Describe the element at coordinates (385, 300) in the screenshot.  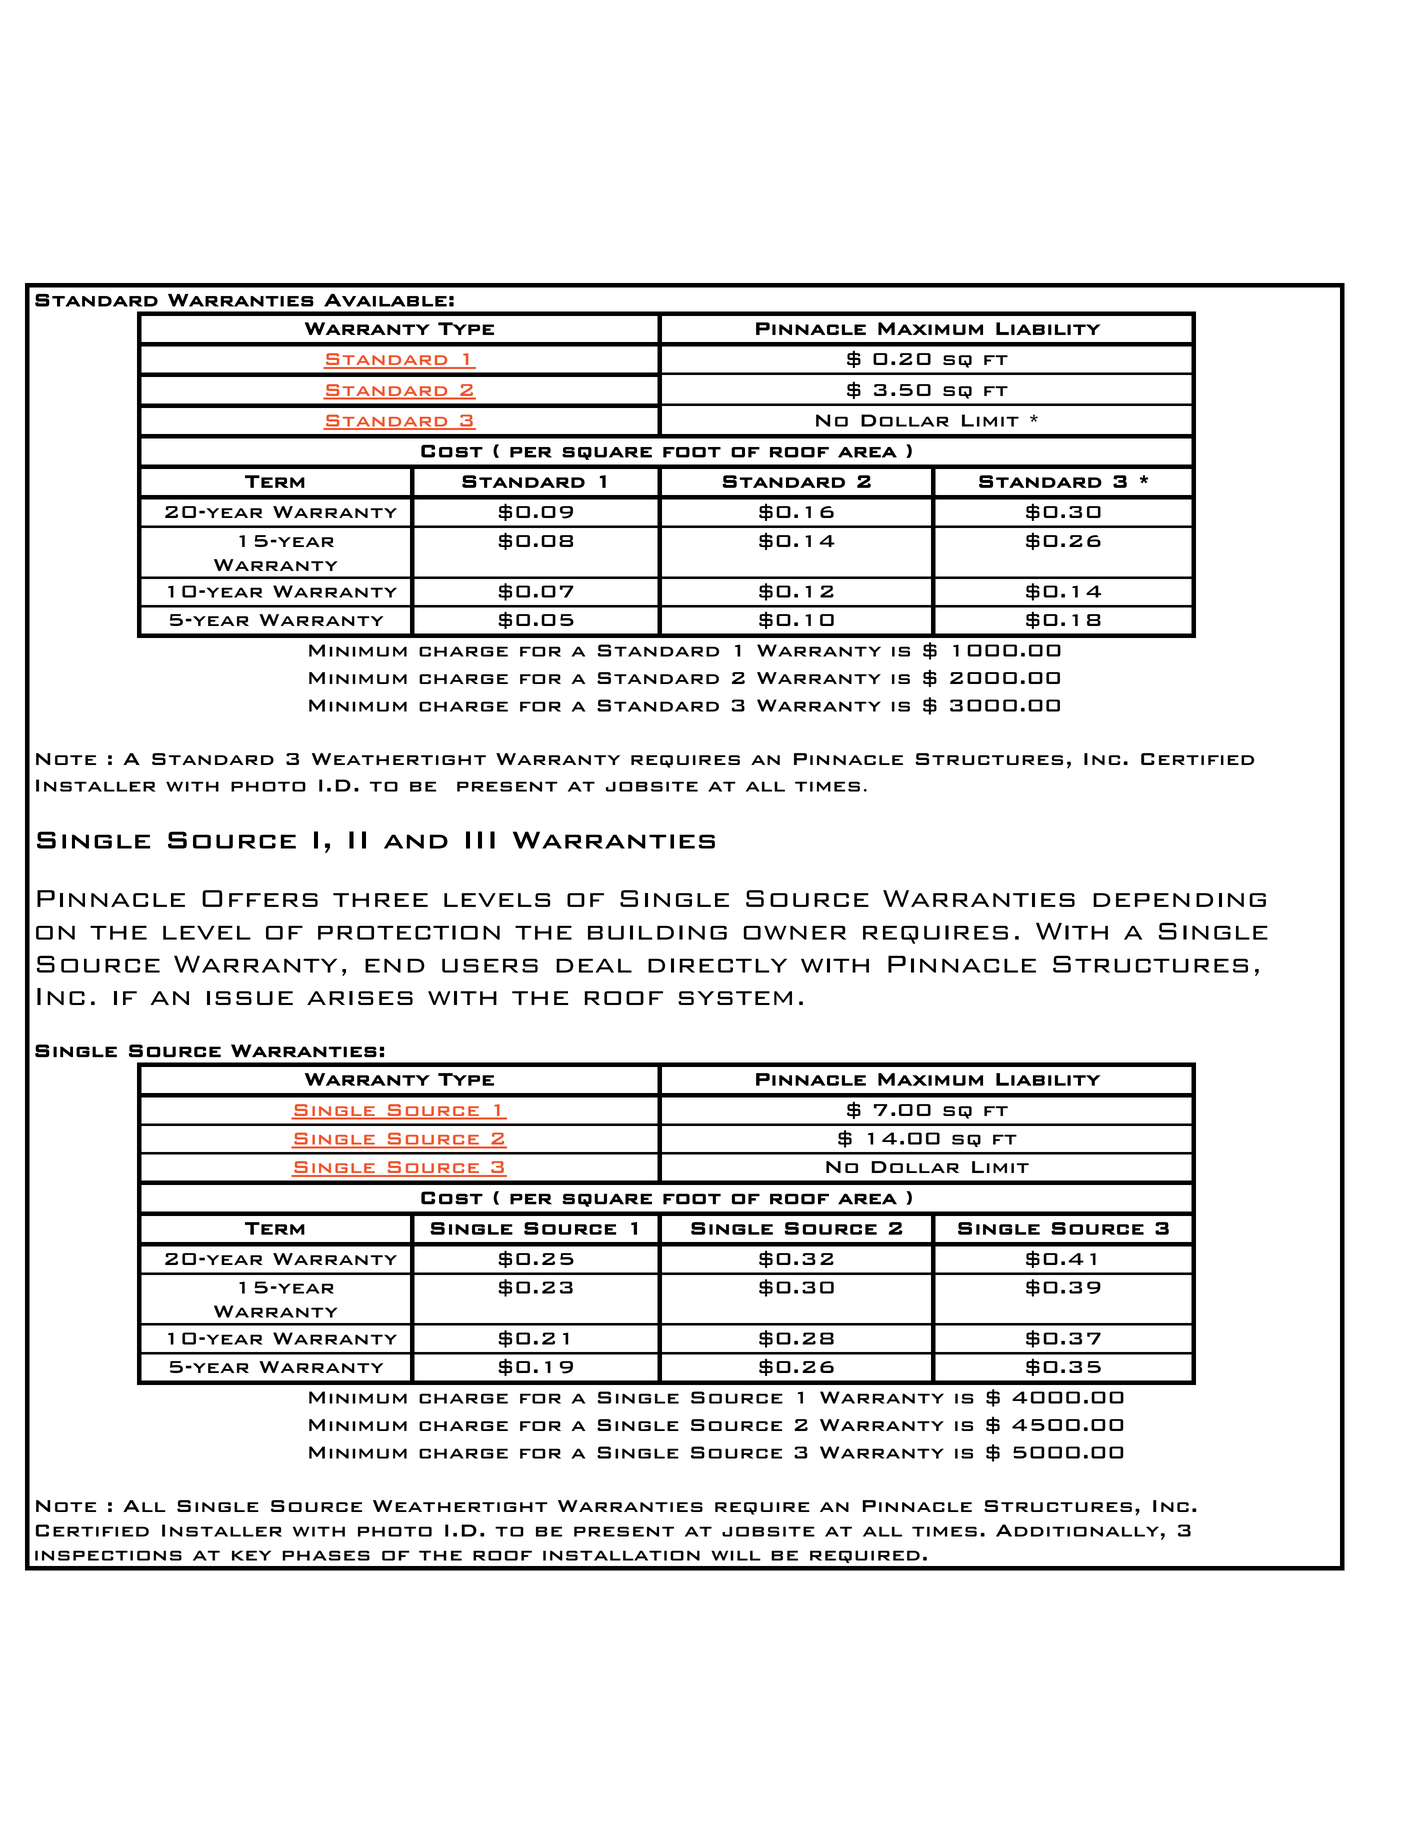
I see `Available` at that location.
